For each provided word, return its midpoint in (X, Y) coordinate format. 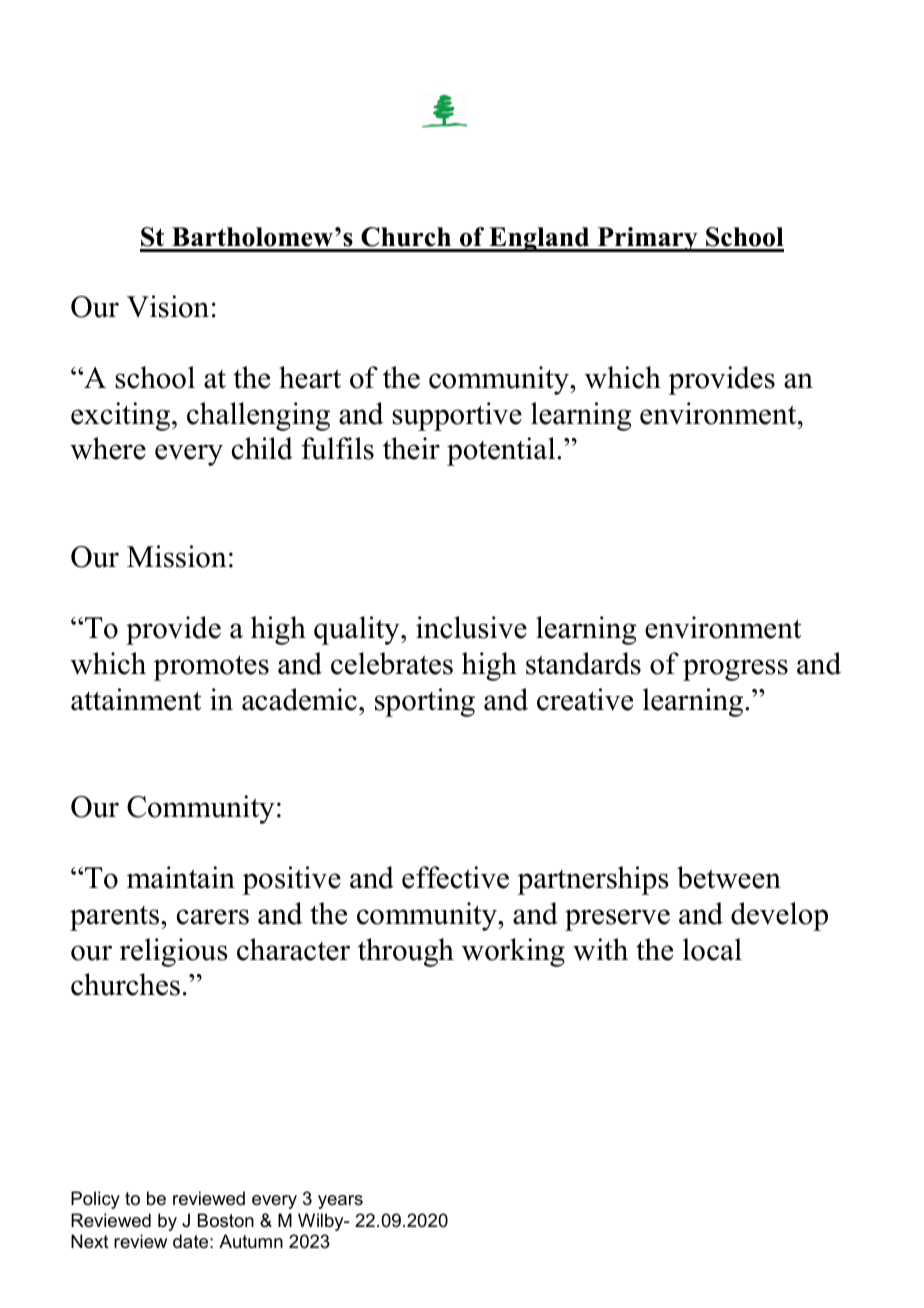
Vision (168, 306)
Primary (647, 239)
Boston (226, 1220)
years (340, 1202)
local (712, 949)
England (539, 239)
